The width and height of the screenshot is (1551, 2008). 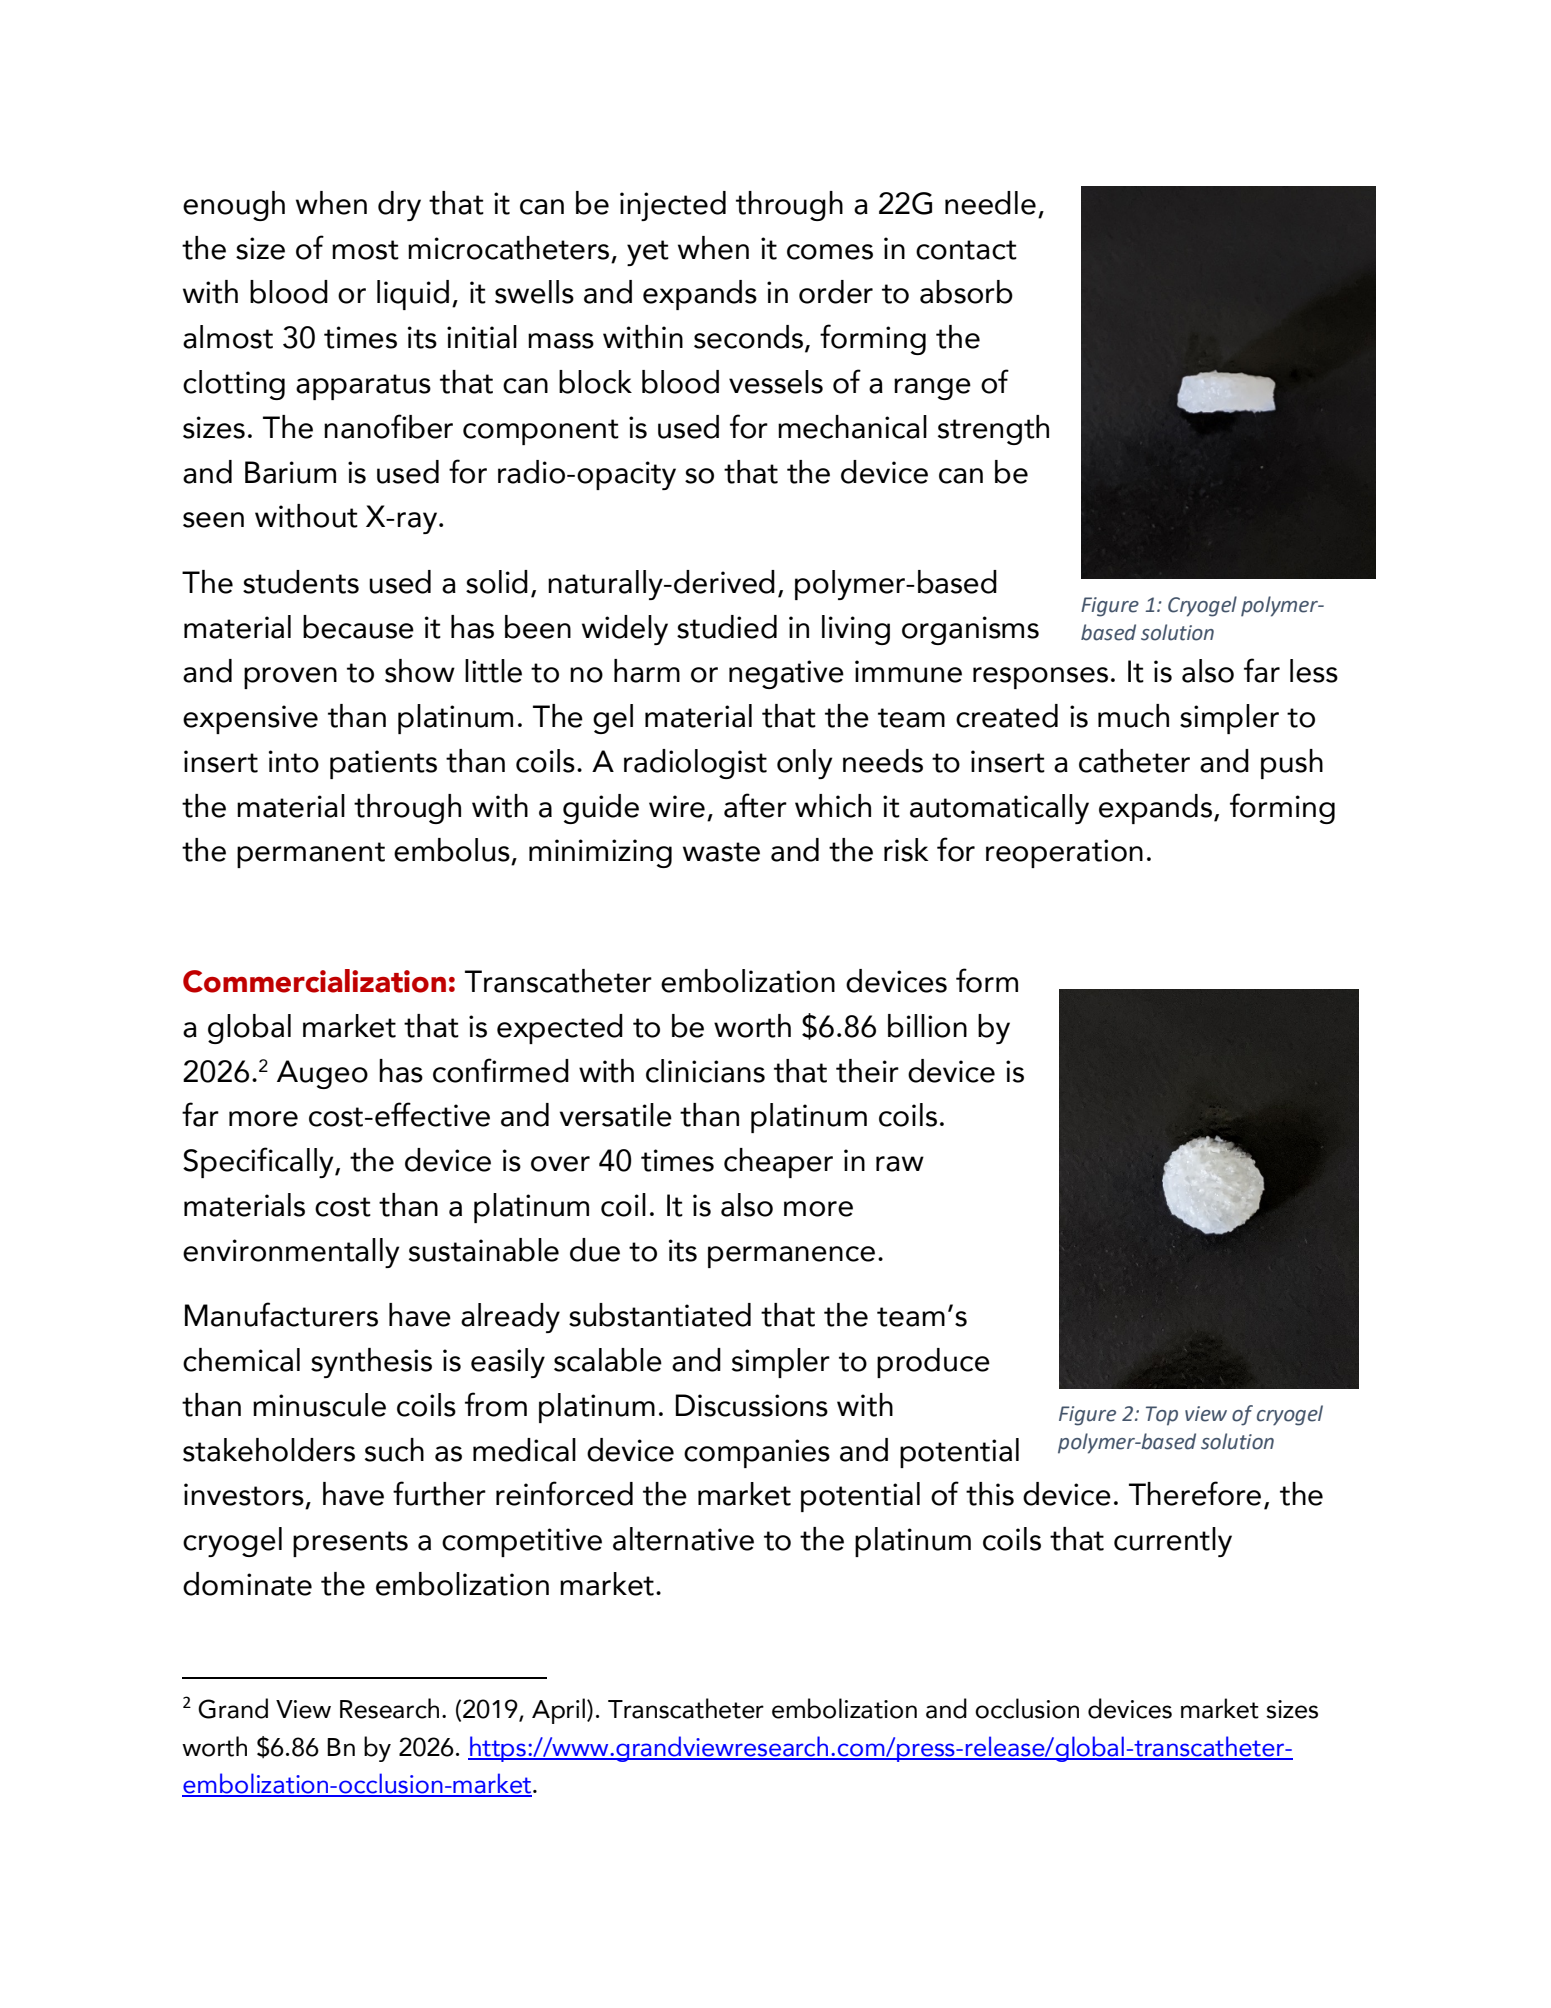 I want to click on less, so click(x=1314, y=671).
